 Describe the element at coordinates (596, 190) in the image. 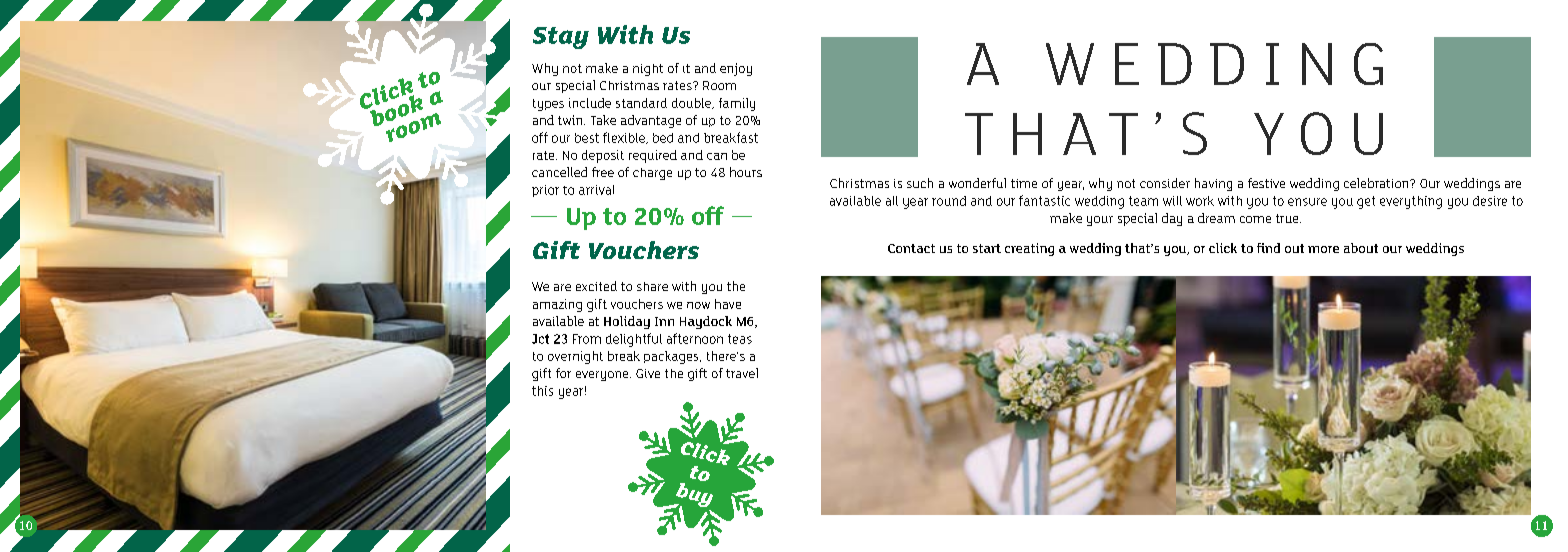

I see `arrival` at that location.
